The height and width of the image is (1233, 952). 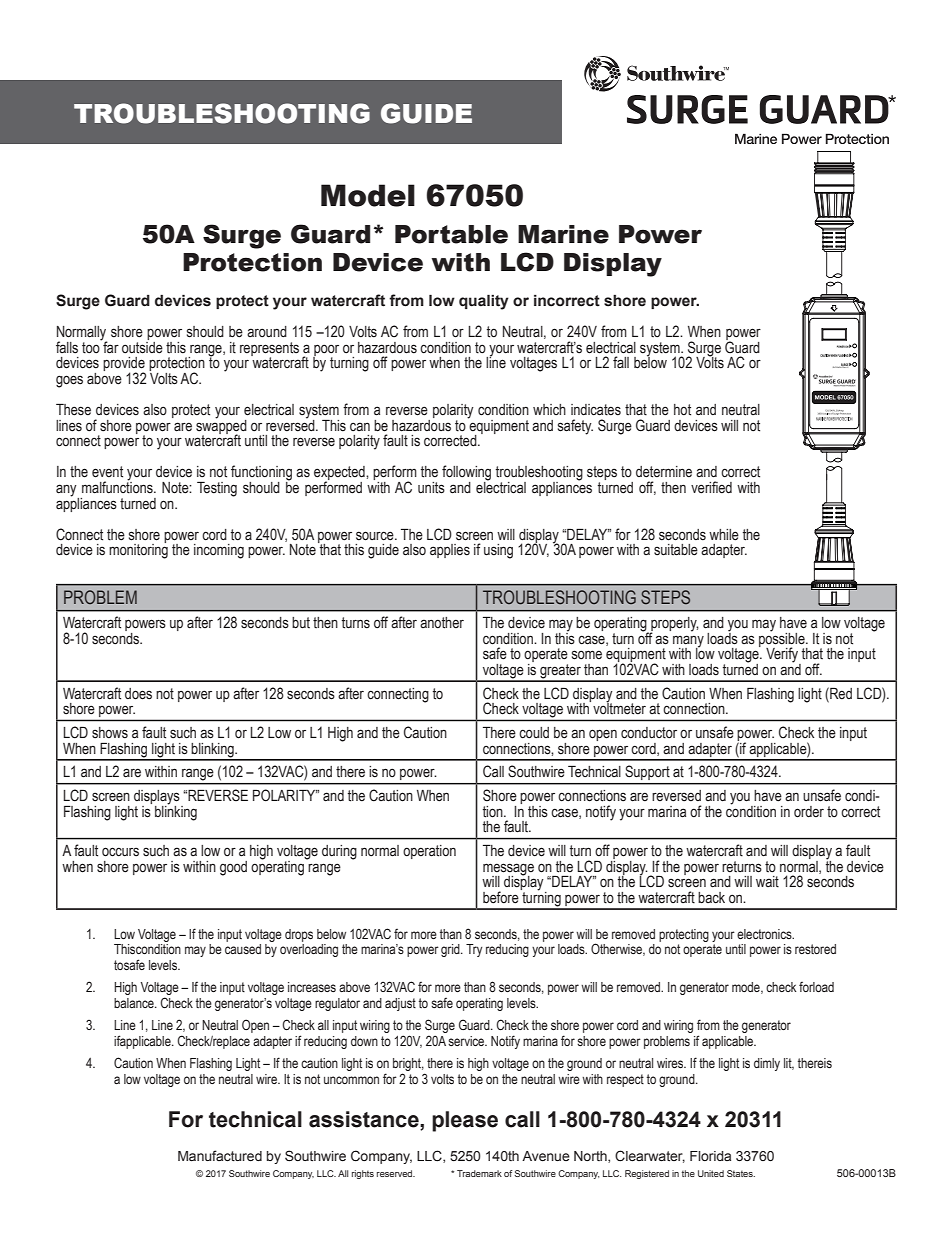 I want to click on while, so click(x=724, y=535).
